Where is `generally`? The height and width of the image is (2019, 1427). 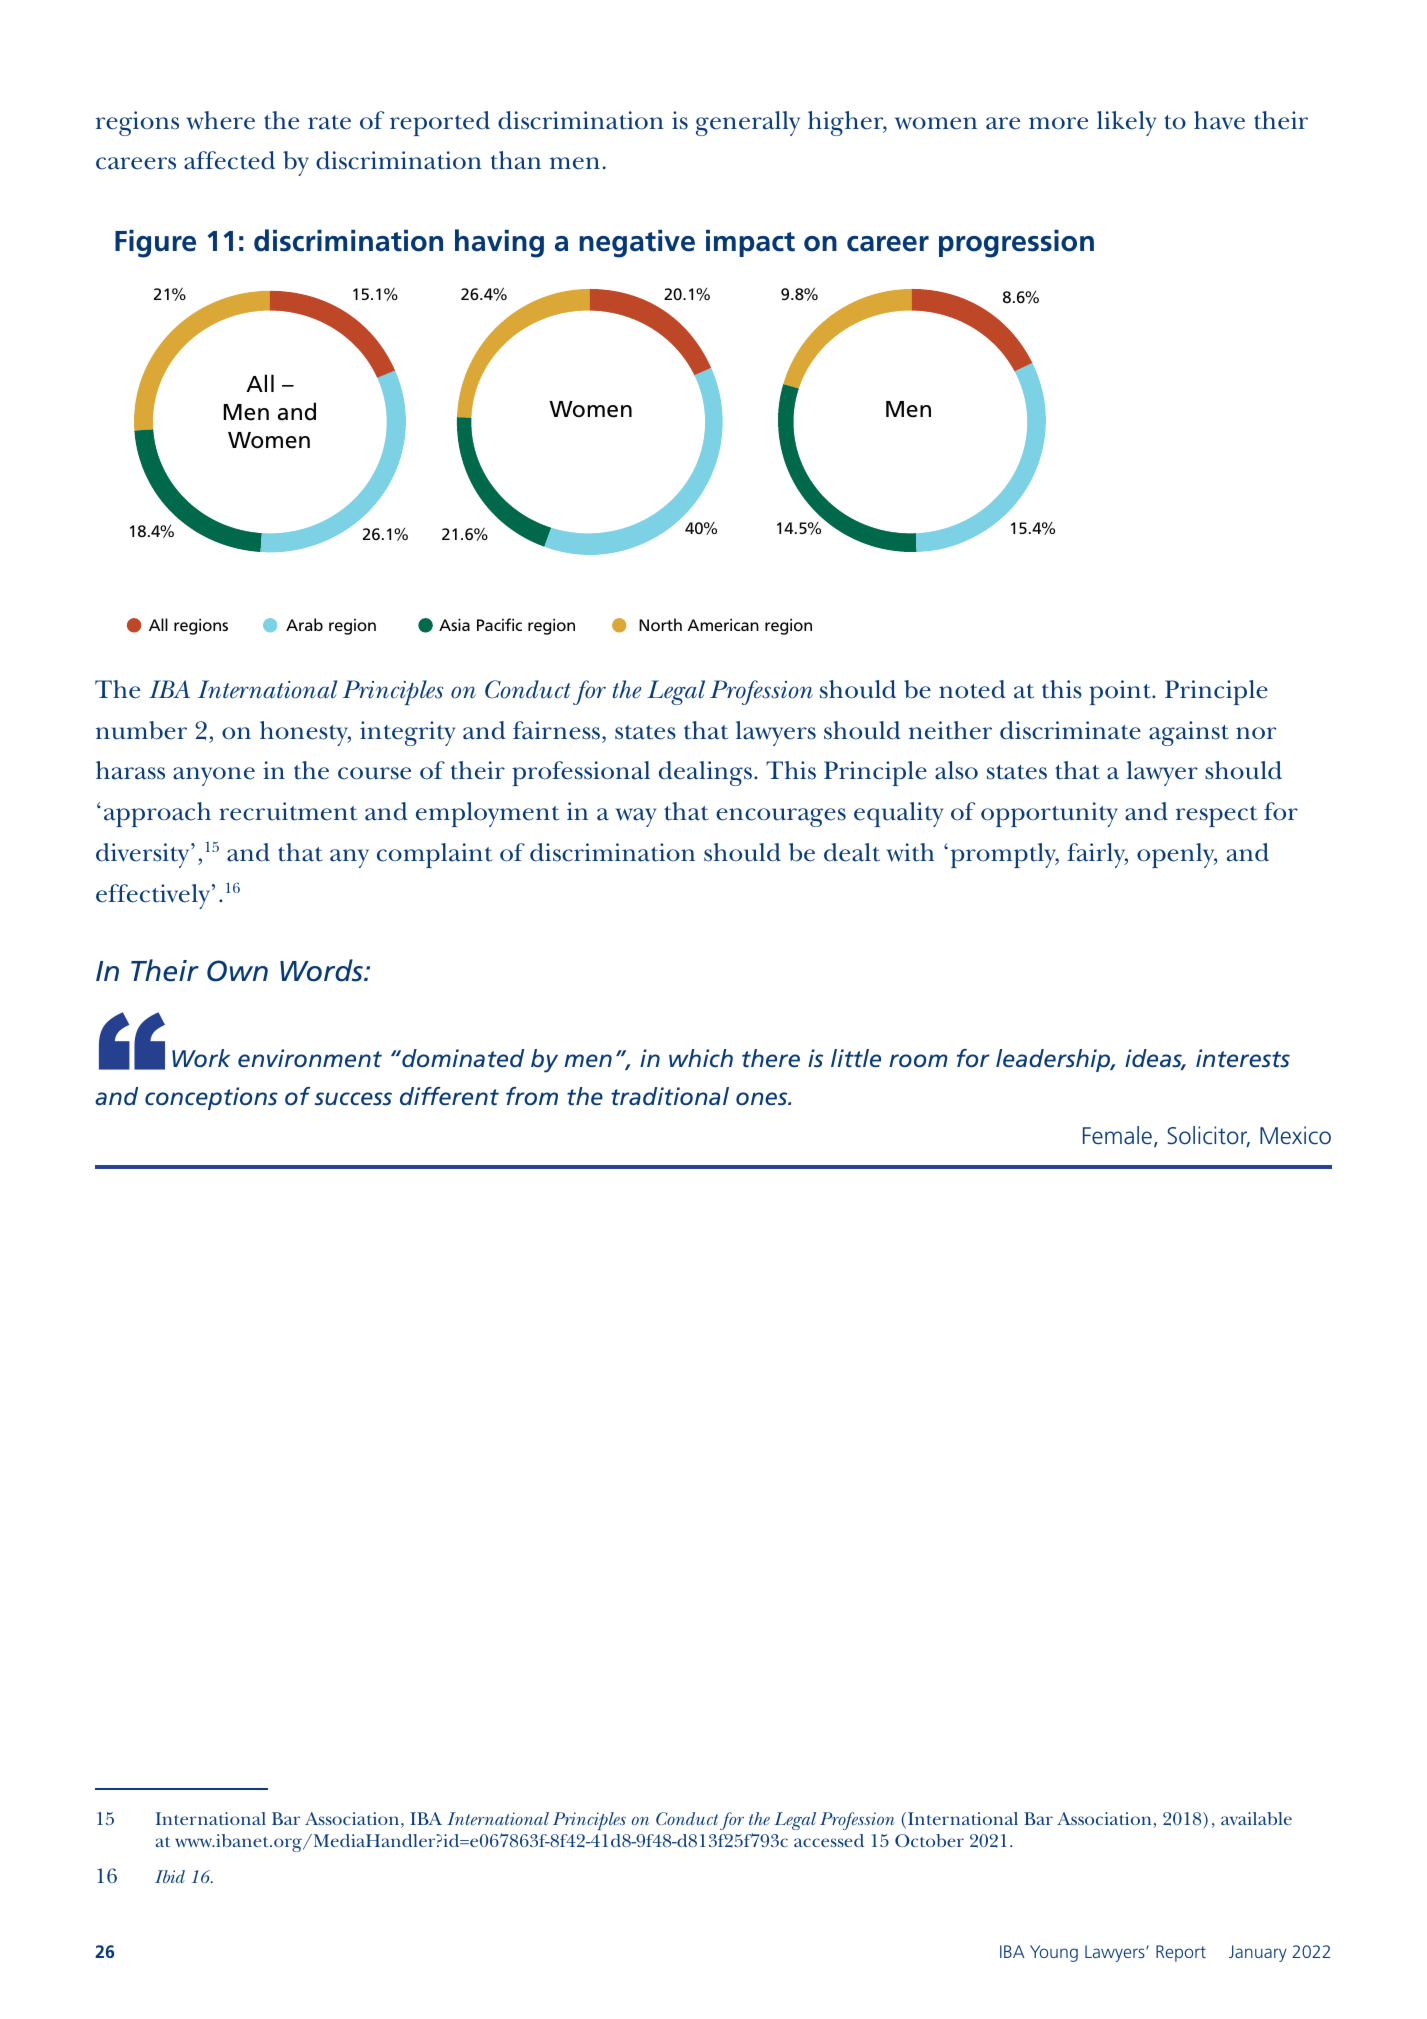 generally is located at coordinates (748, 123).
